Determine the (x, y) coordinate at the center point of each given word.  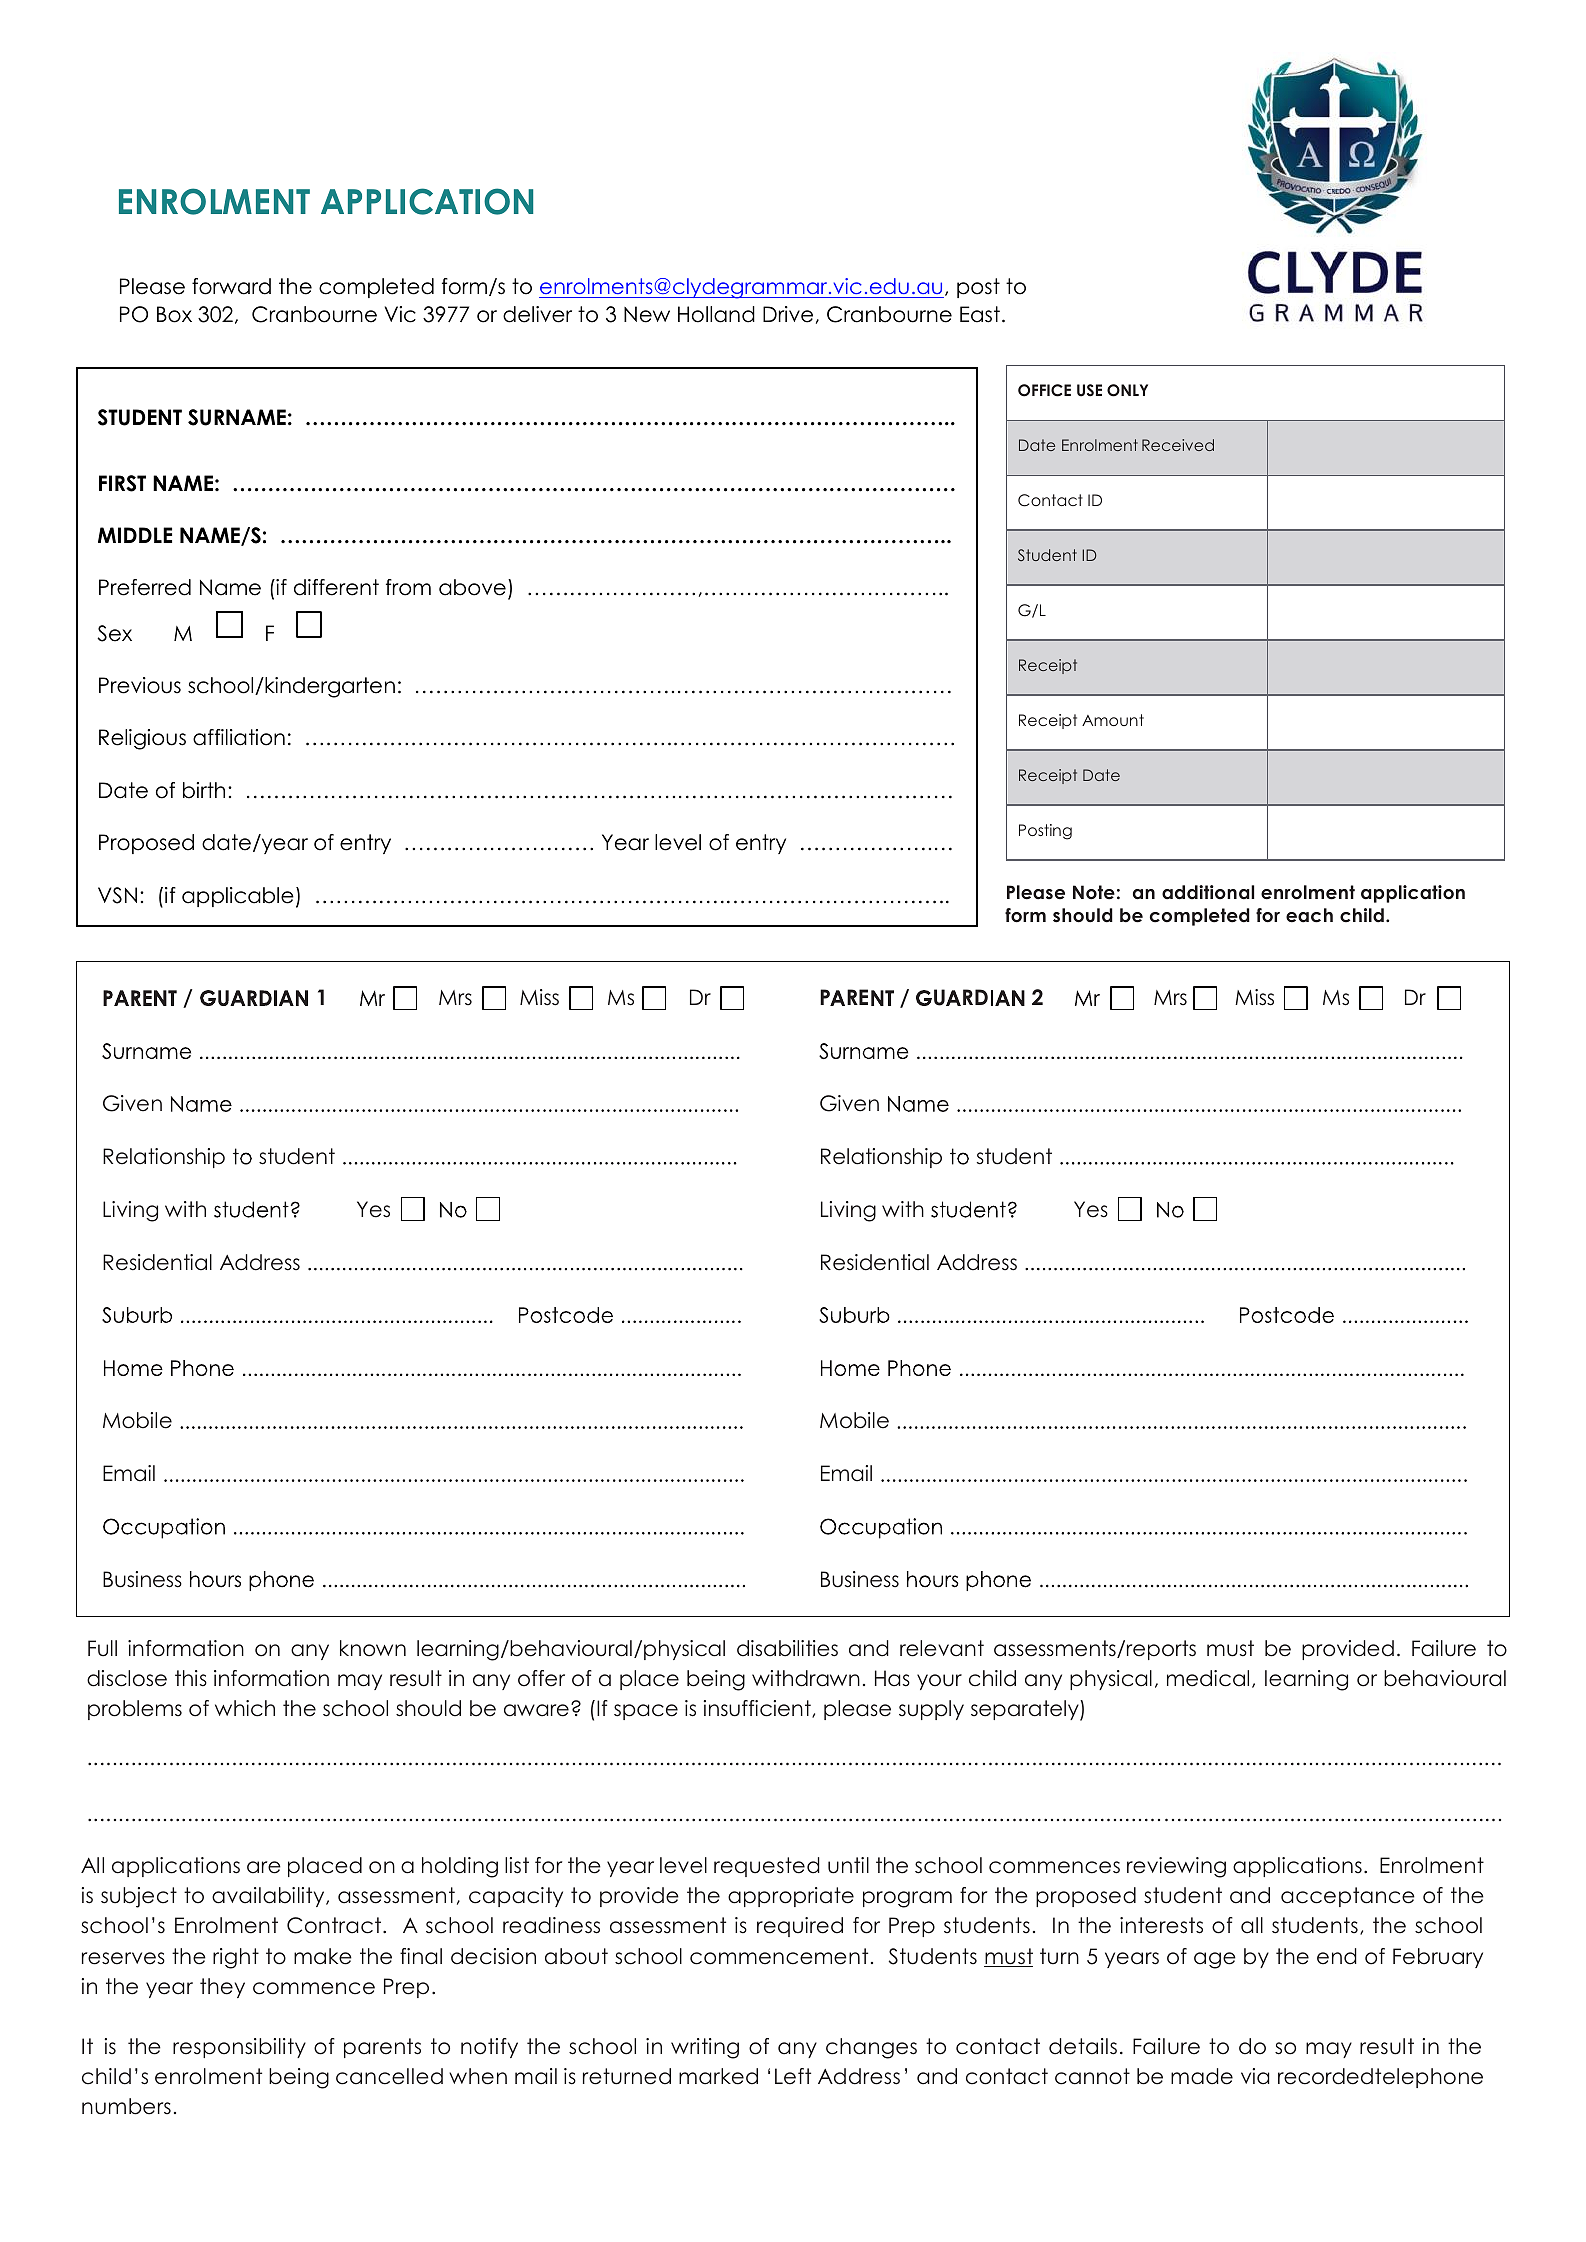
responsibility (239, 2048)
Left (793, 2076)
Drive (788, 314)
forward (231, 286)
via (1255, 2076)
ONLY (1127, 390)
